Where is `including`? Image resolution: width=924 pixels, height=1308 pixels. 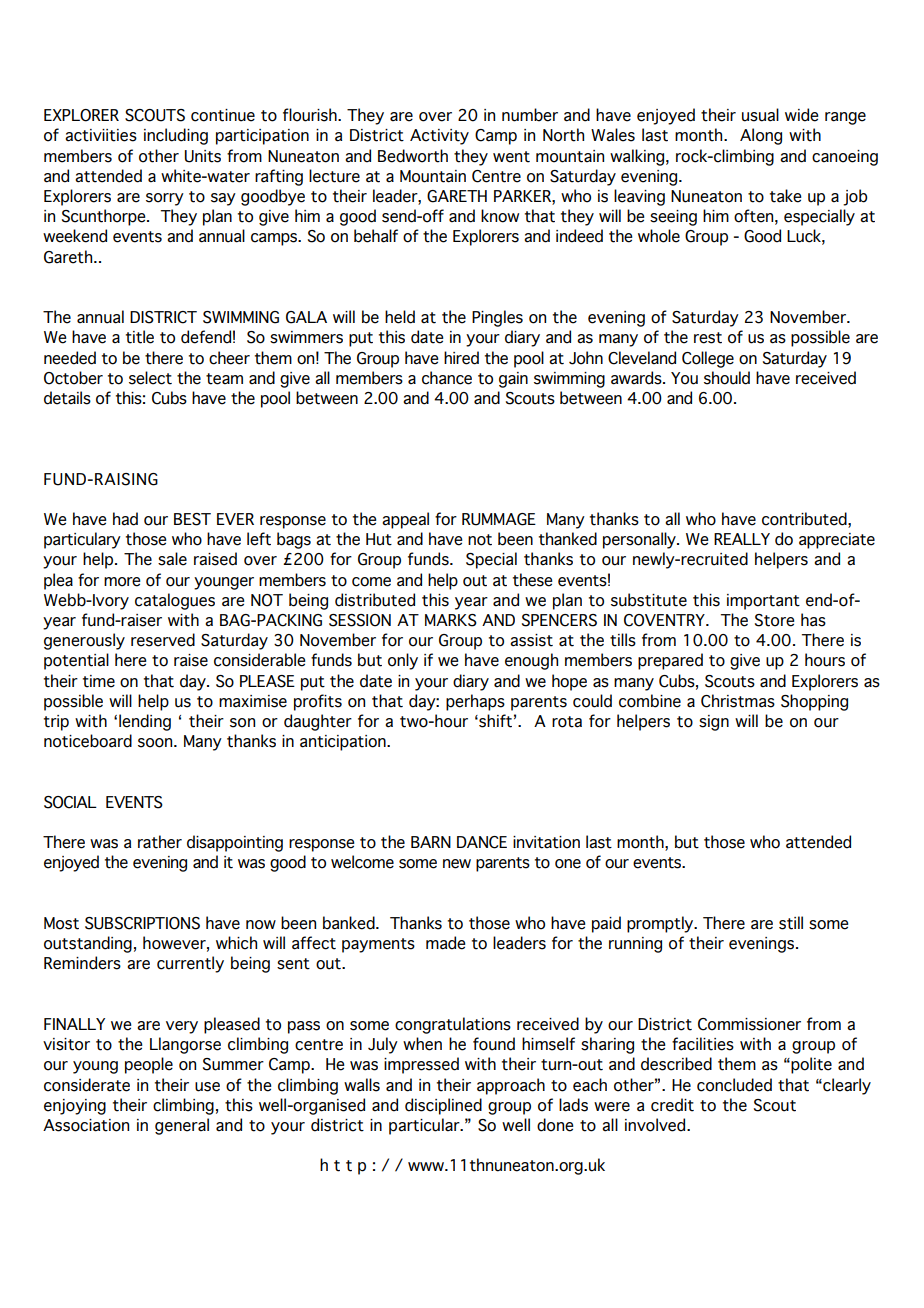
including is located at coordinates (176, 136).
